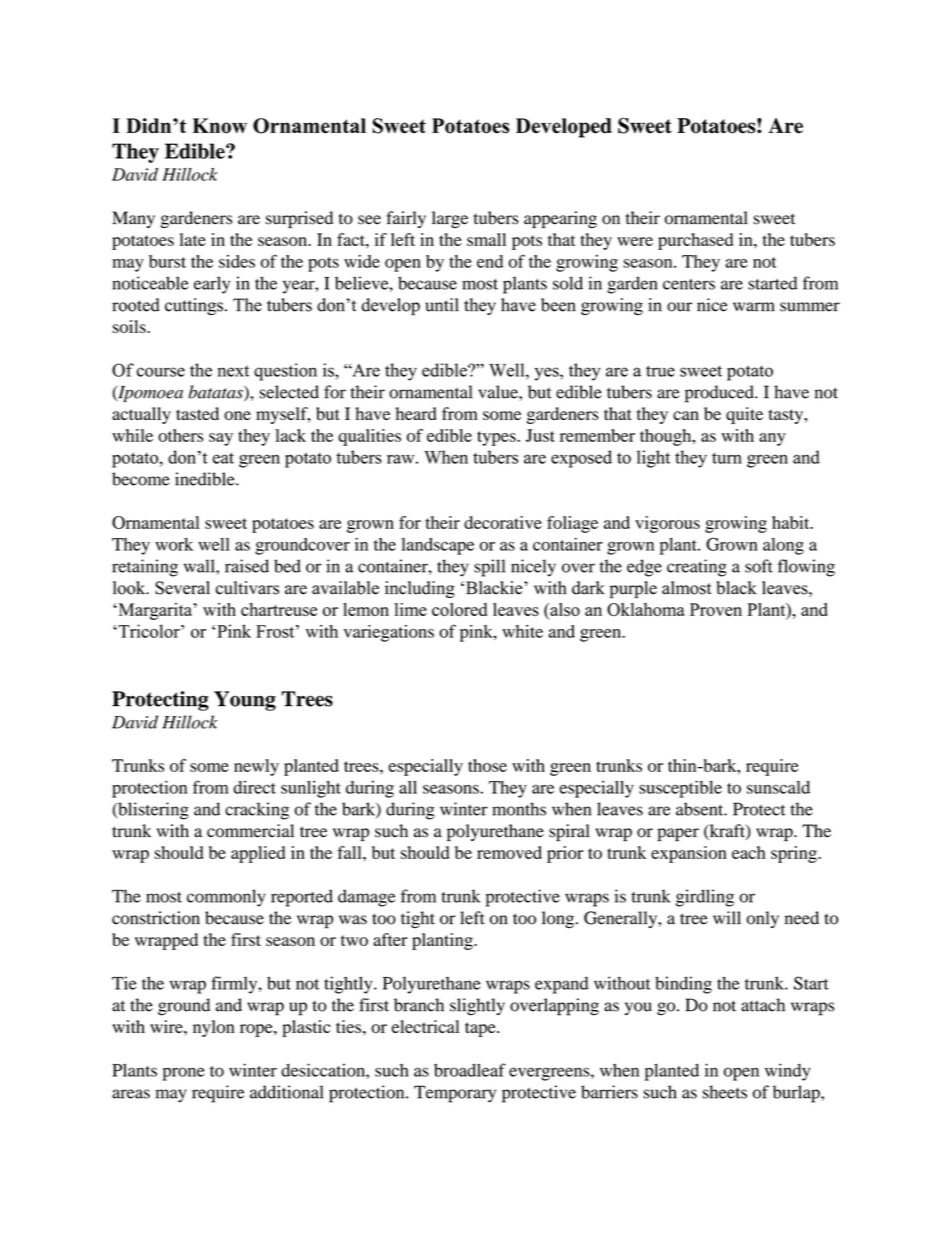 This screenshot has width=952, height=1233. I want to click on value, so click(499, 392).
